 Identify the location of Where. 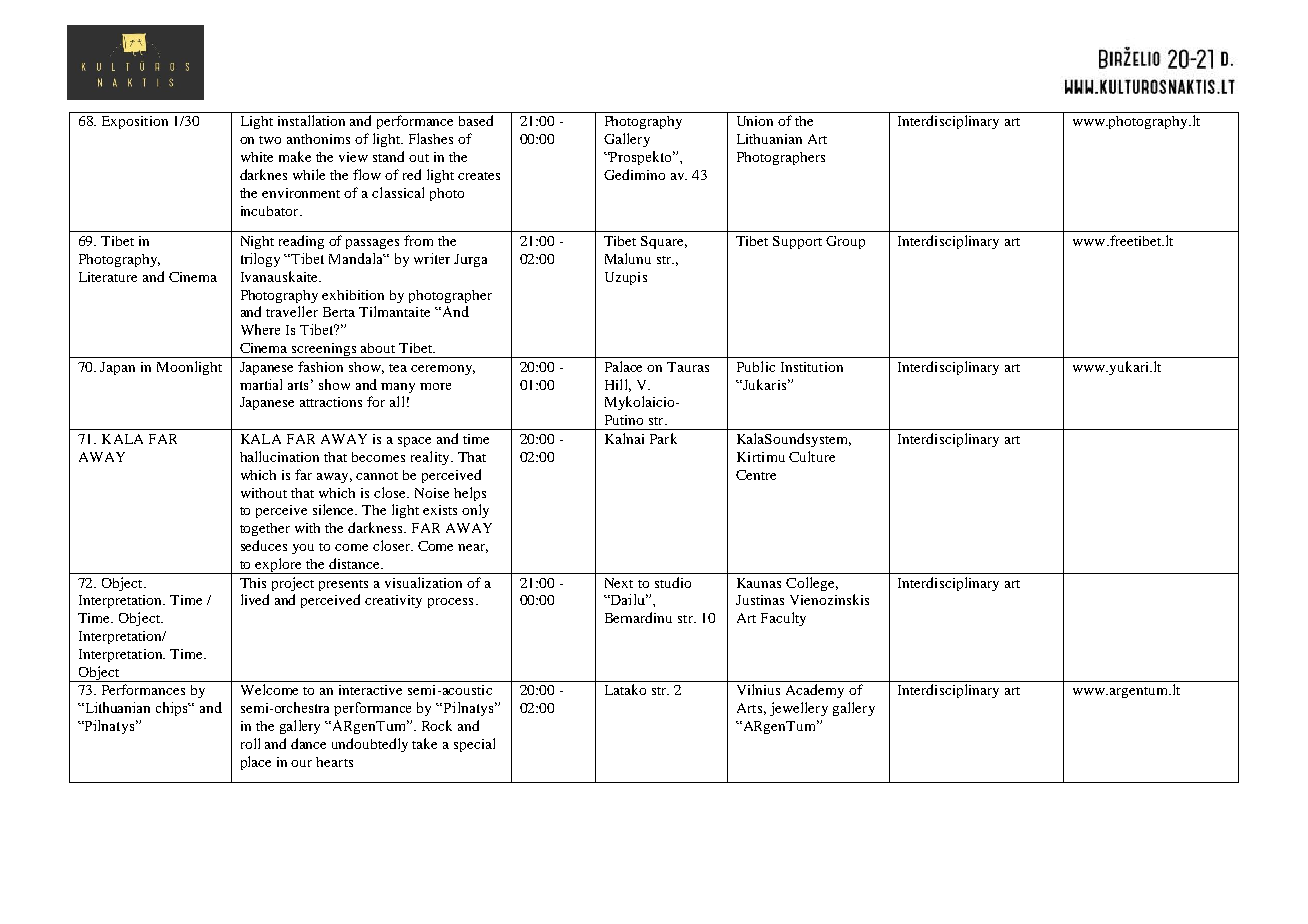
(260, 329).
